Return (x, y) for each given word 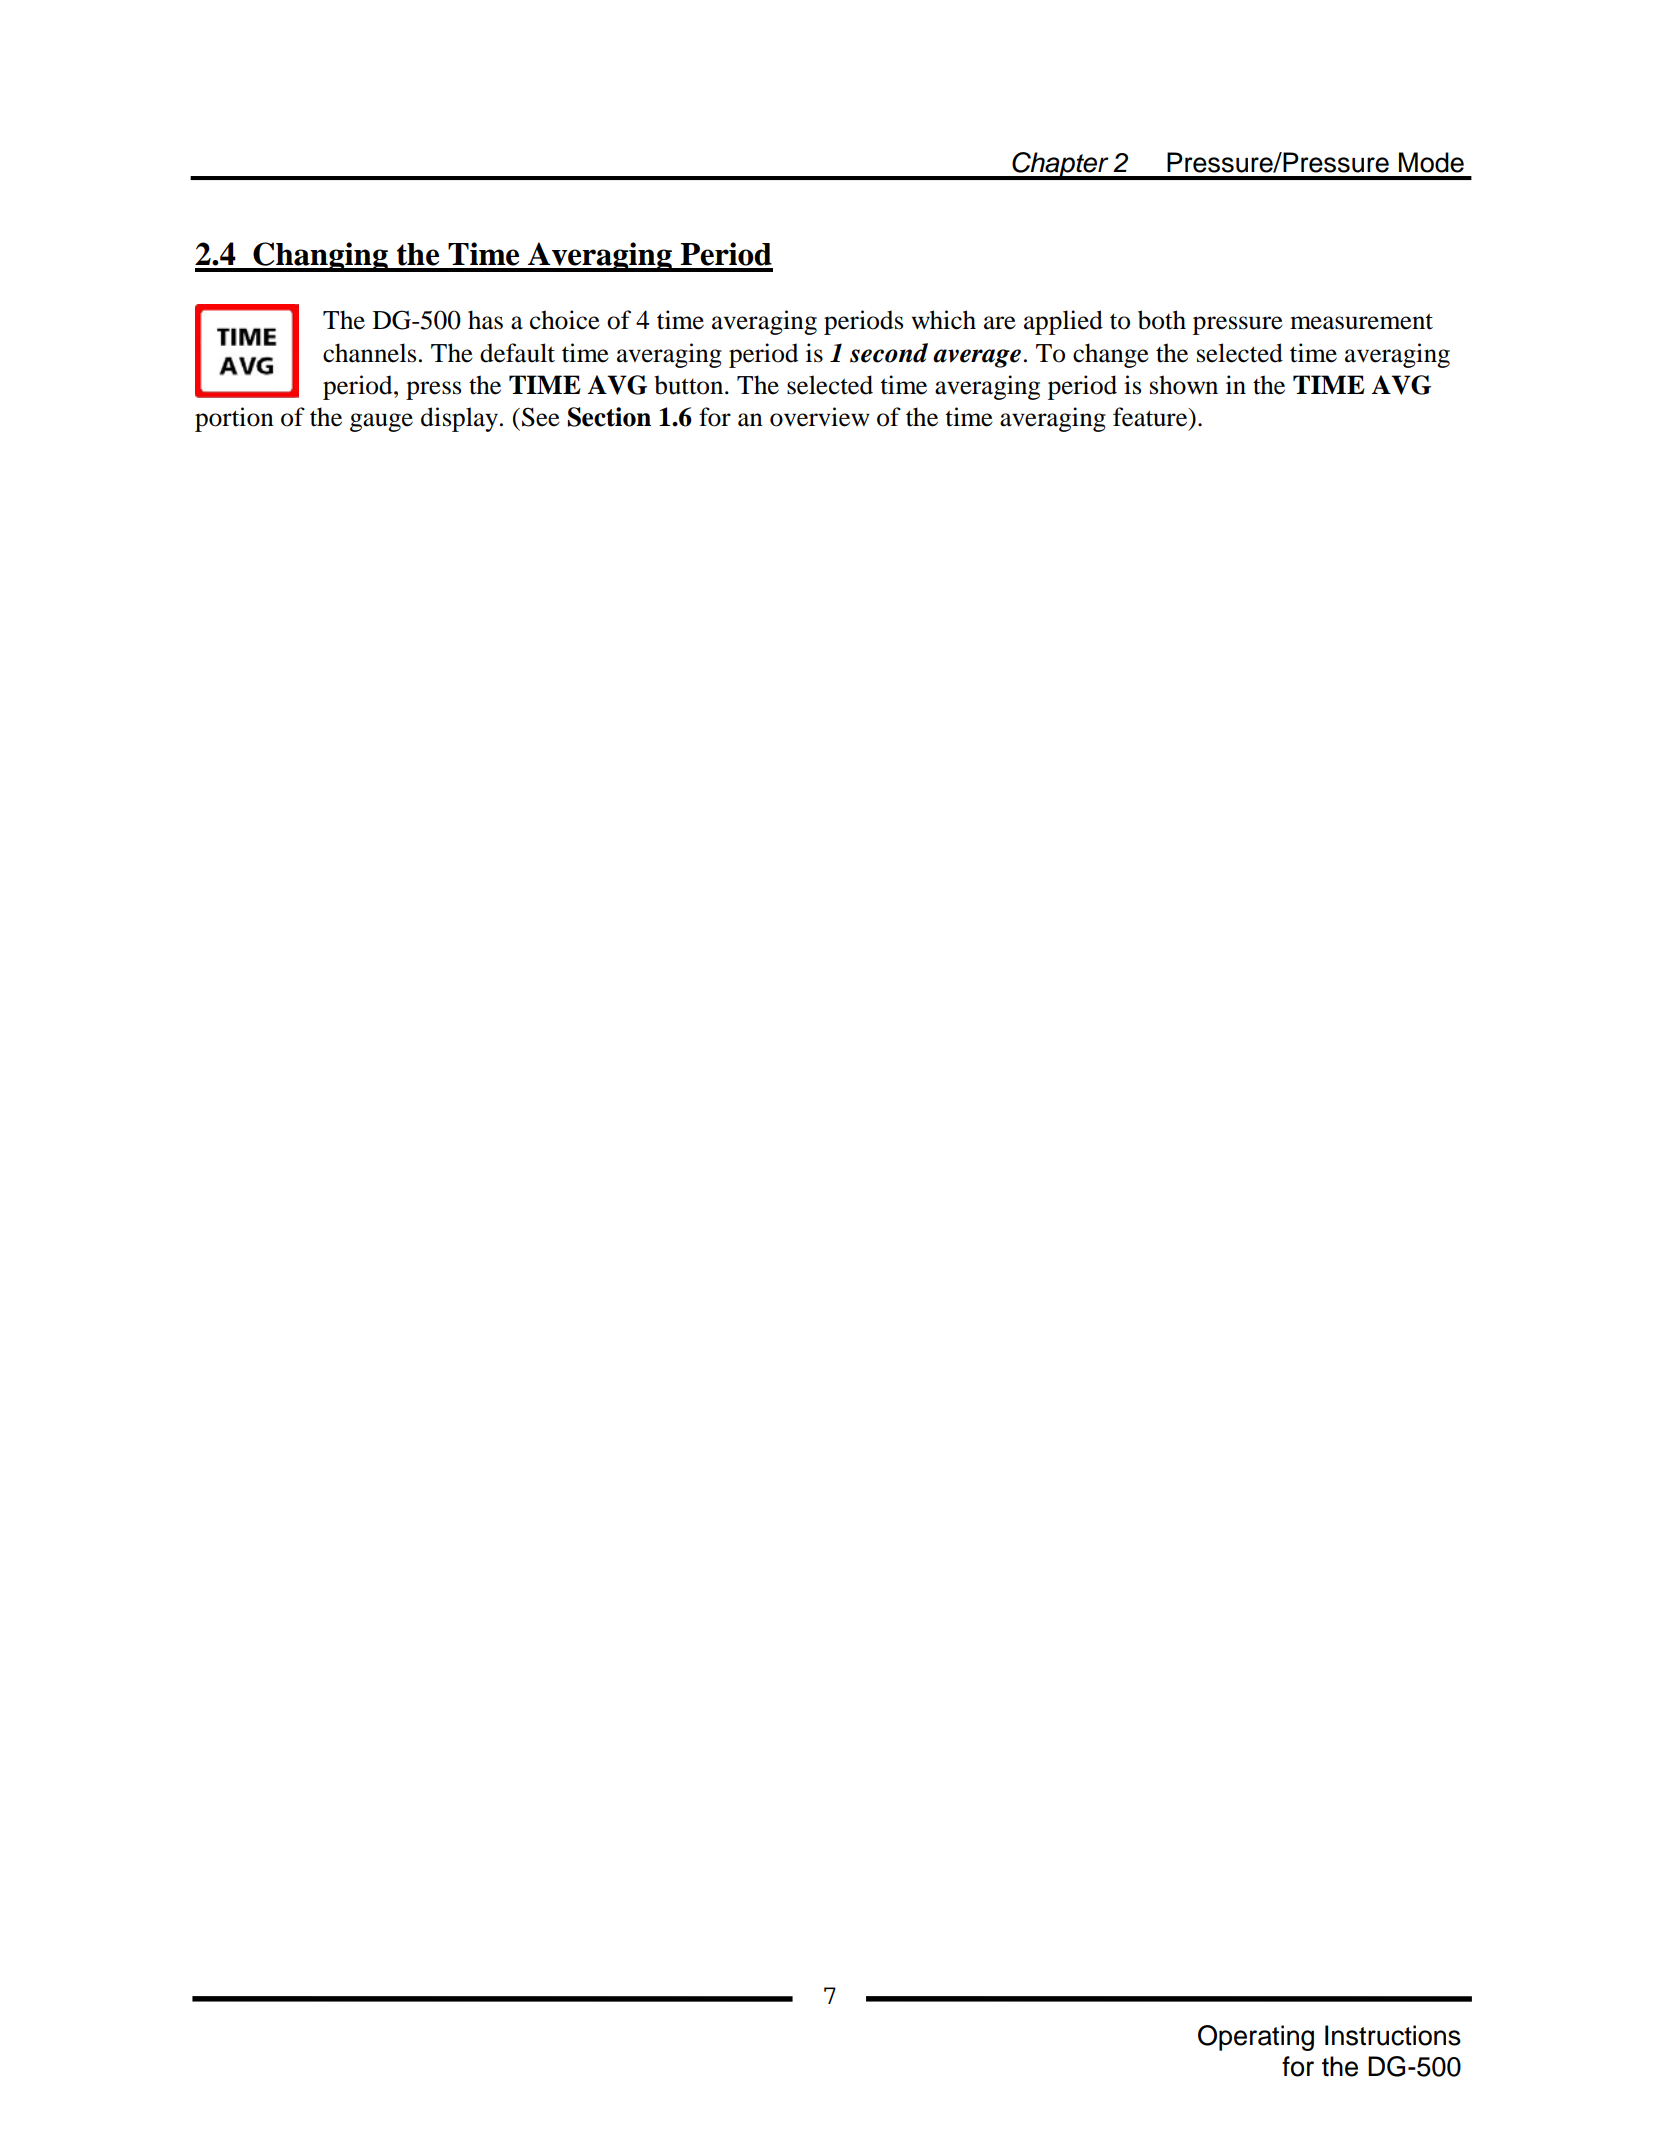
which (943, 320)
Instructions (1393, 2035)
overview (820, 417)
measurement (1361, 321)
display (461, 419)
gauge (381, 422)
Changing (320, 257)
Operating (1256, 2038)
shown (1184, 385)
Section (609, 417)
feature (1151, 417)
